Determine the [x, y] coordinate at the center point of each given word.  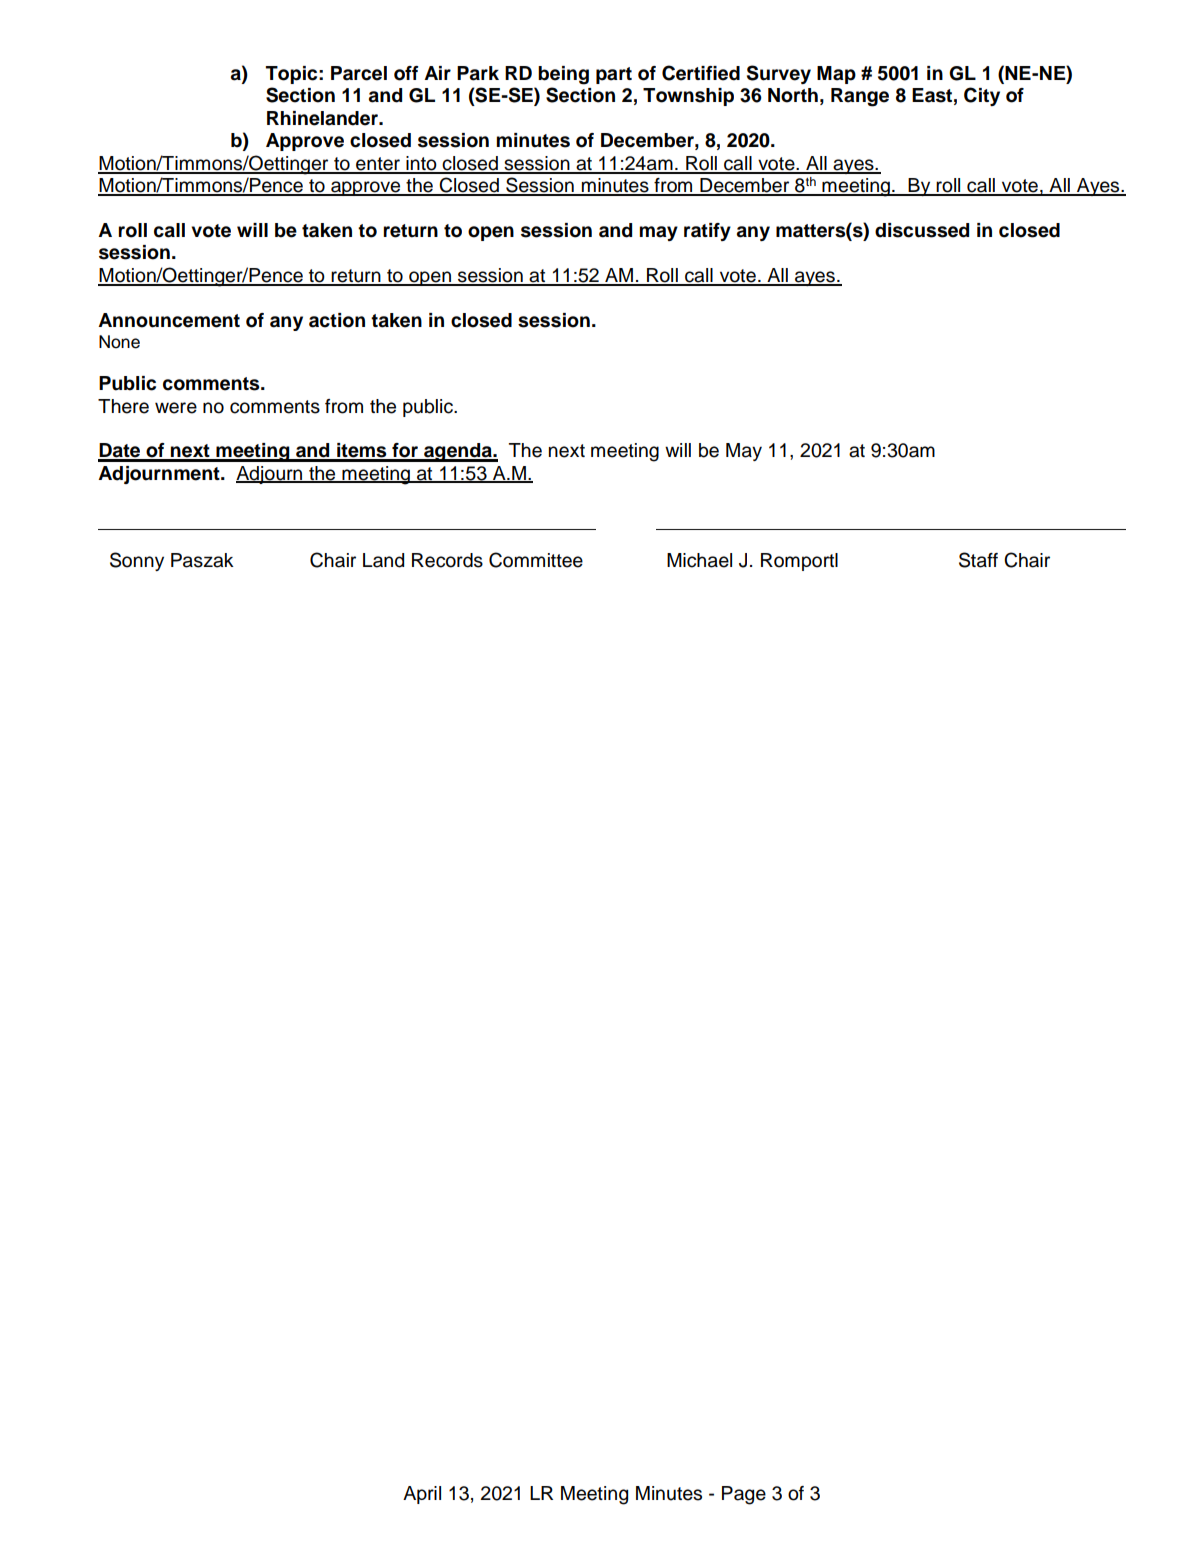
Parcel [359, 73]
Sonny [137, 561]
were [176, 408]
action [337, 320]
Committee [536, 560]
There [123, 406]
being [563, 75]
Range [860, 97]
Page [744, 1495]
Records [447, 560]
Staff [978, 560]
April [422, 1495]
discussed [922, 230]
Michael [699, 560]
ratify [707, 232]
